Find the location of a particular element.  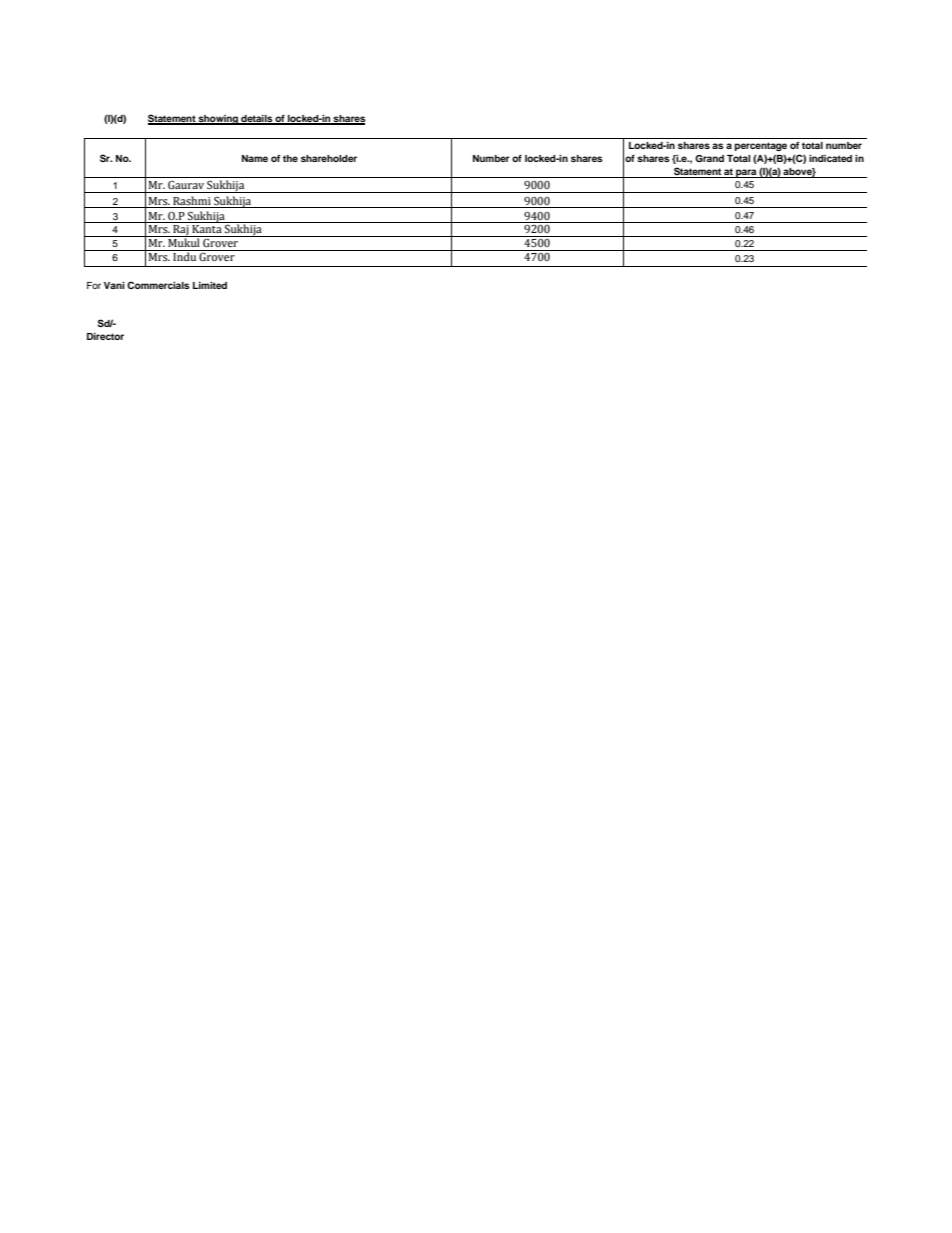

Name is located at coordinates (255, 158).
